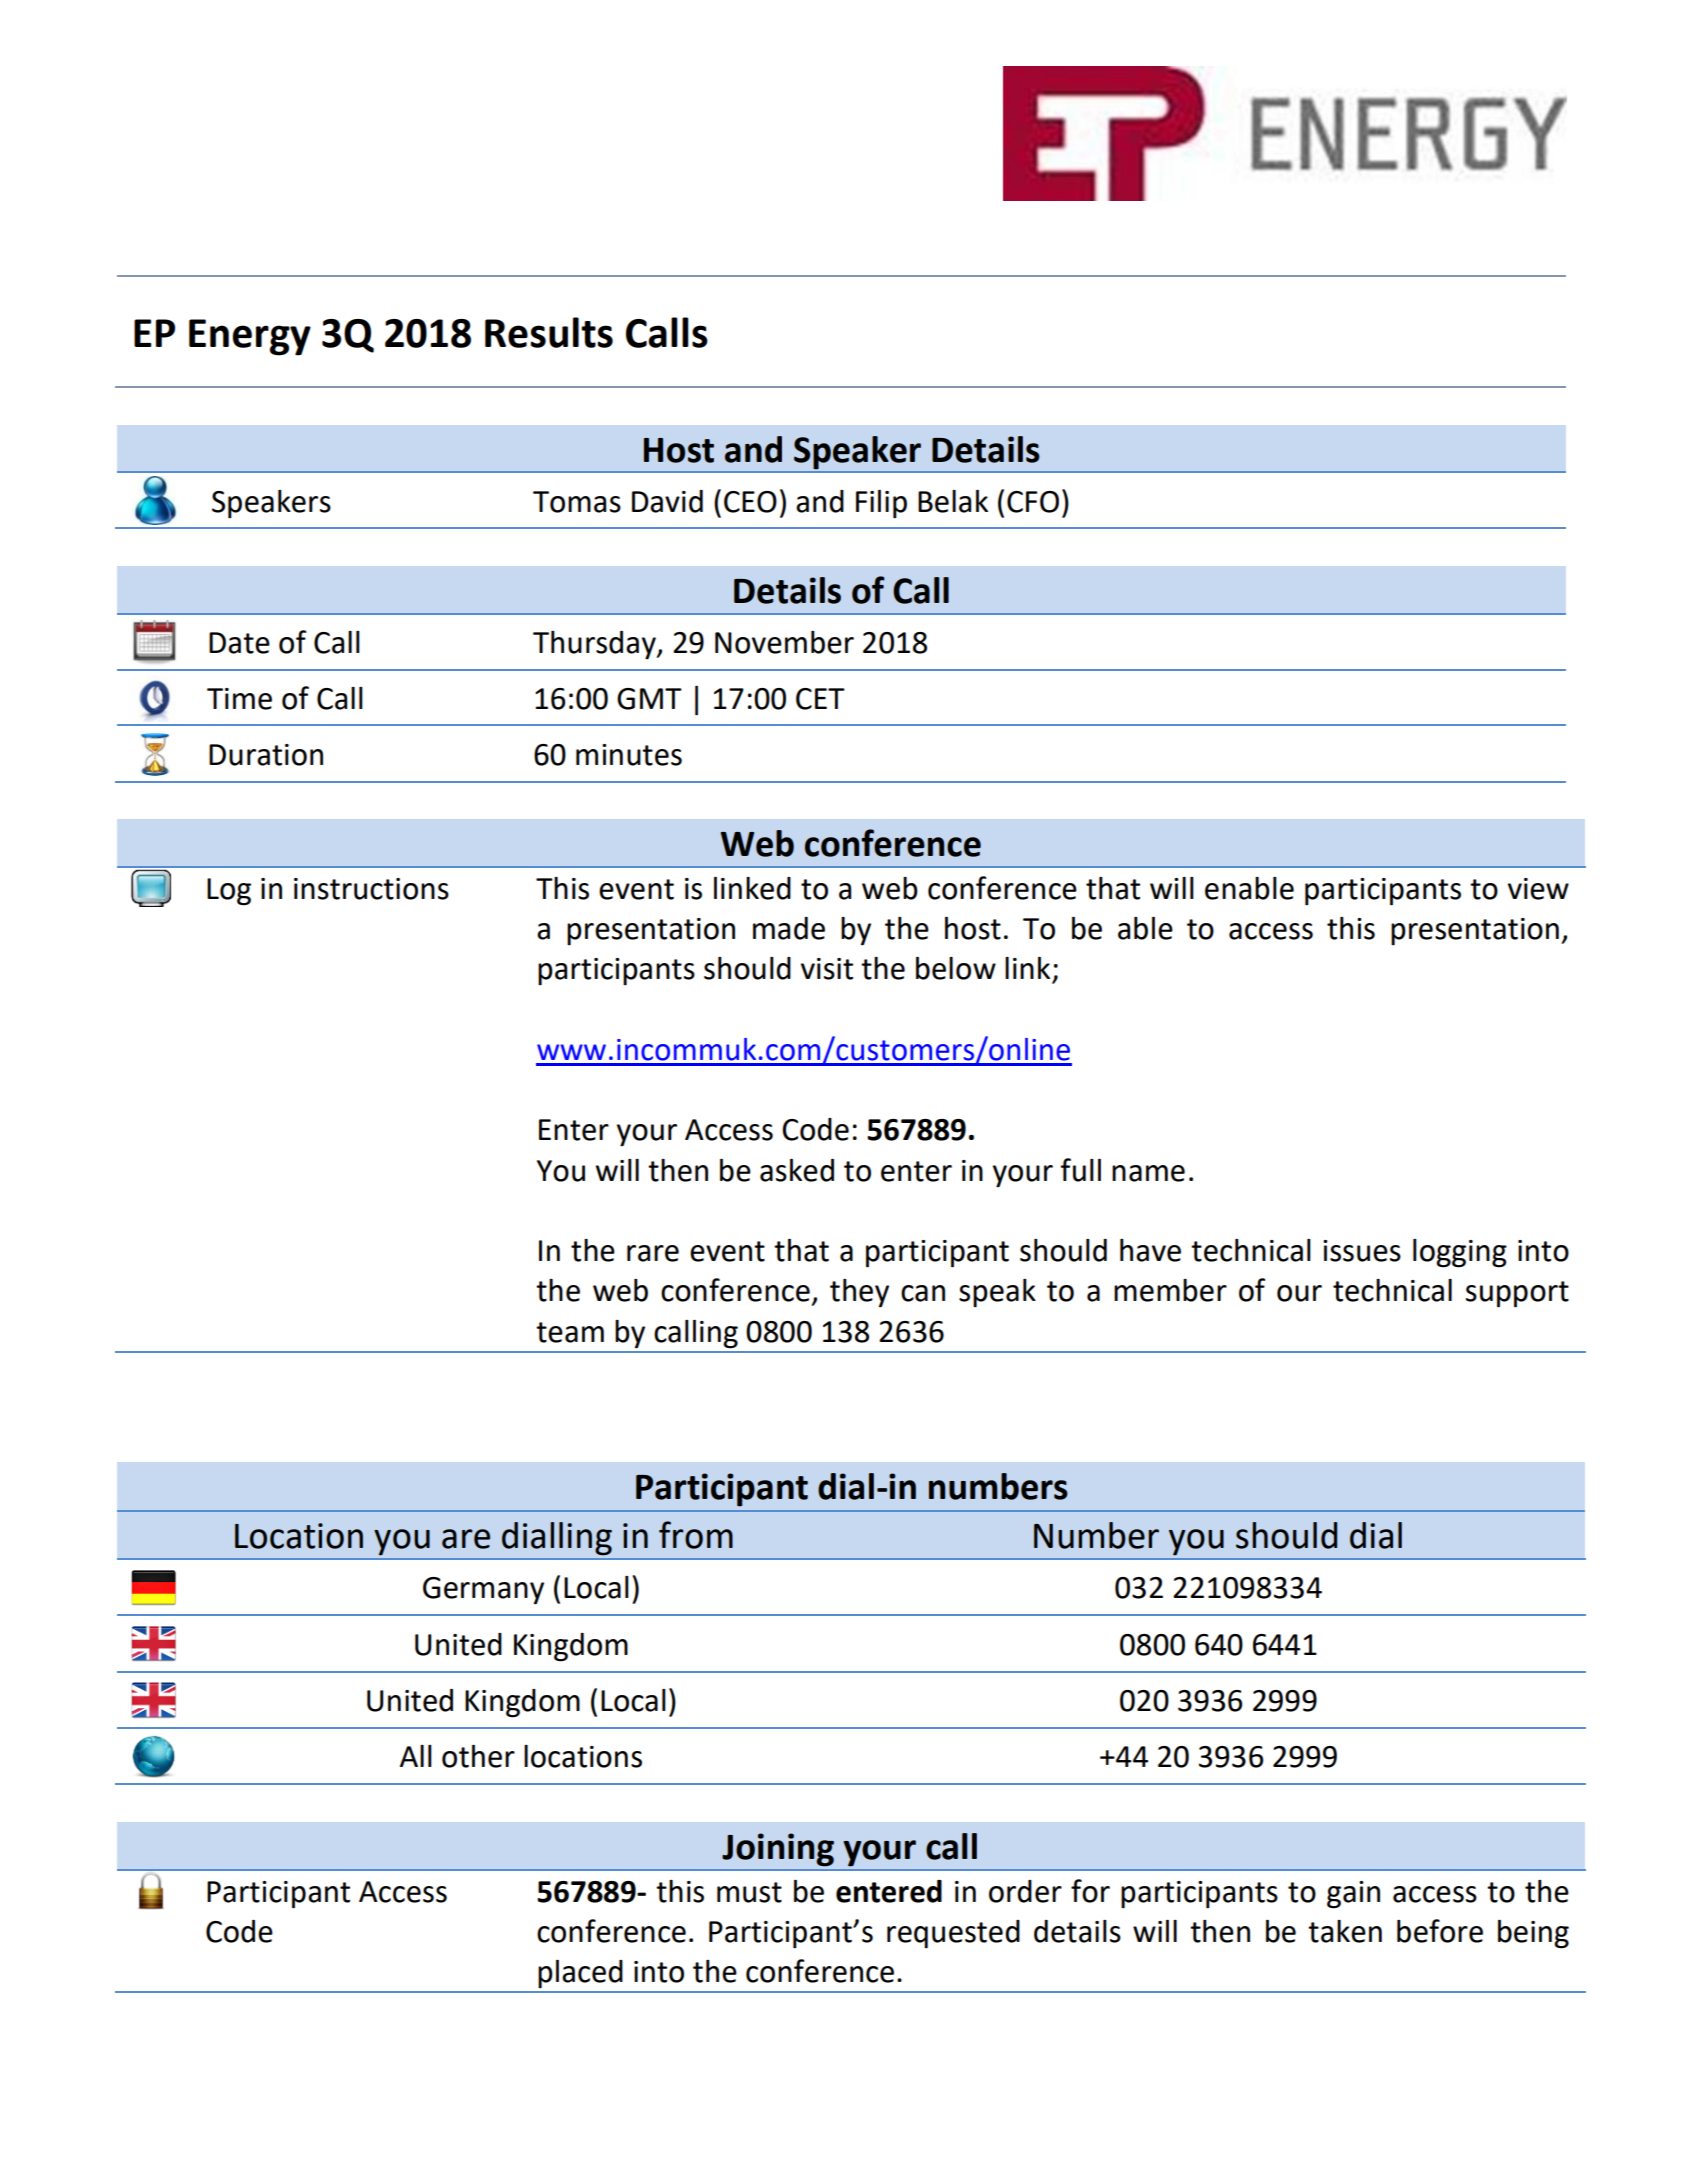 The height and width of the page is (2177, 1682). I want to click on CFO, so click(1033, 502).
